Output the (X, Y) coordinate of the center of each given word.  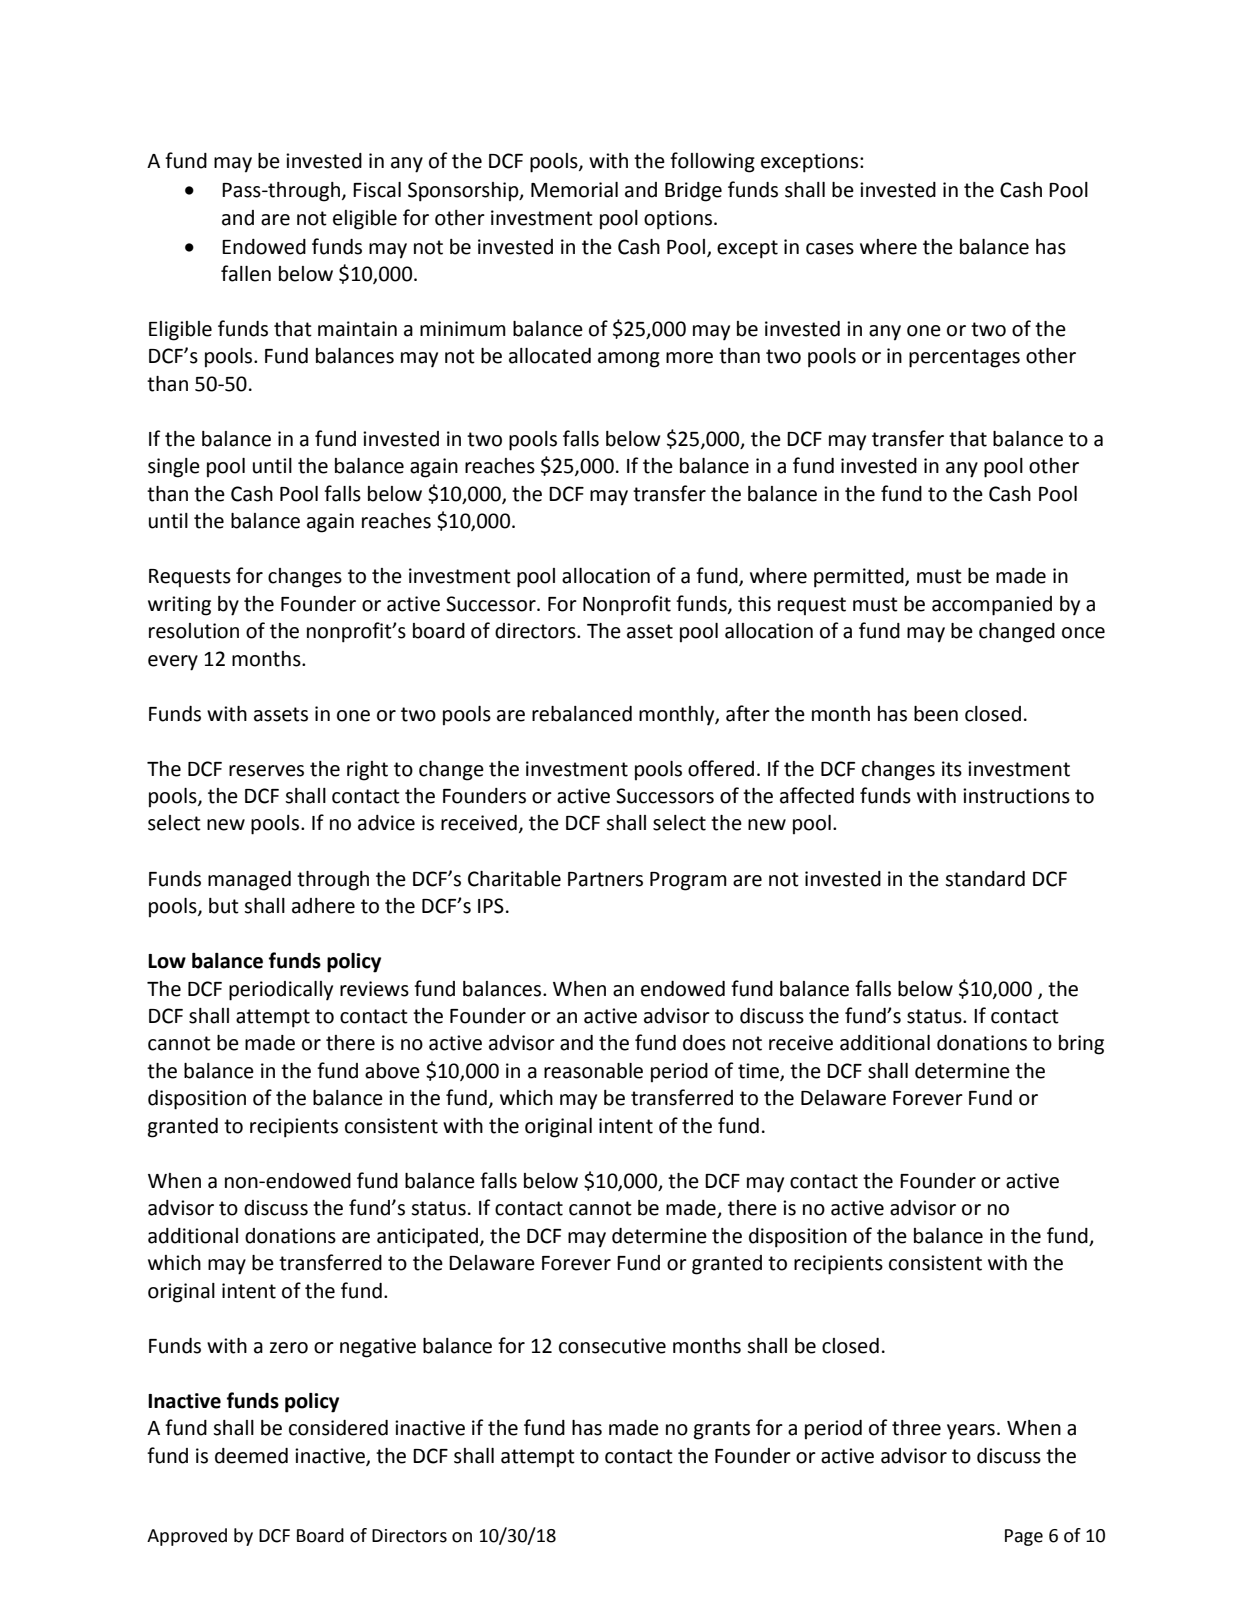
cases (830, 249)
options (679, 220)
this (754, 604)
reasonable (593, 1071)
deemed (251, 1456)
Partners (605, 879)
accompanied (992, 606)
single (174, 468)
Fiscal (377, 190)
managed (249, 881)
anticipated (427, 1238)
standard (985, 879)
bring (1081, 1045)
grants (722, 1430)
